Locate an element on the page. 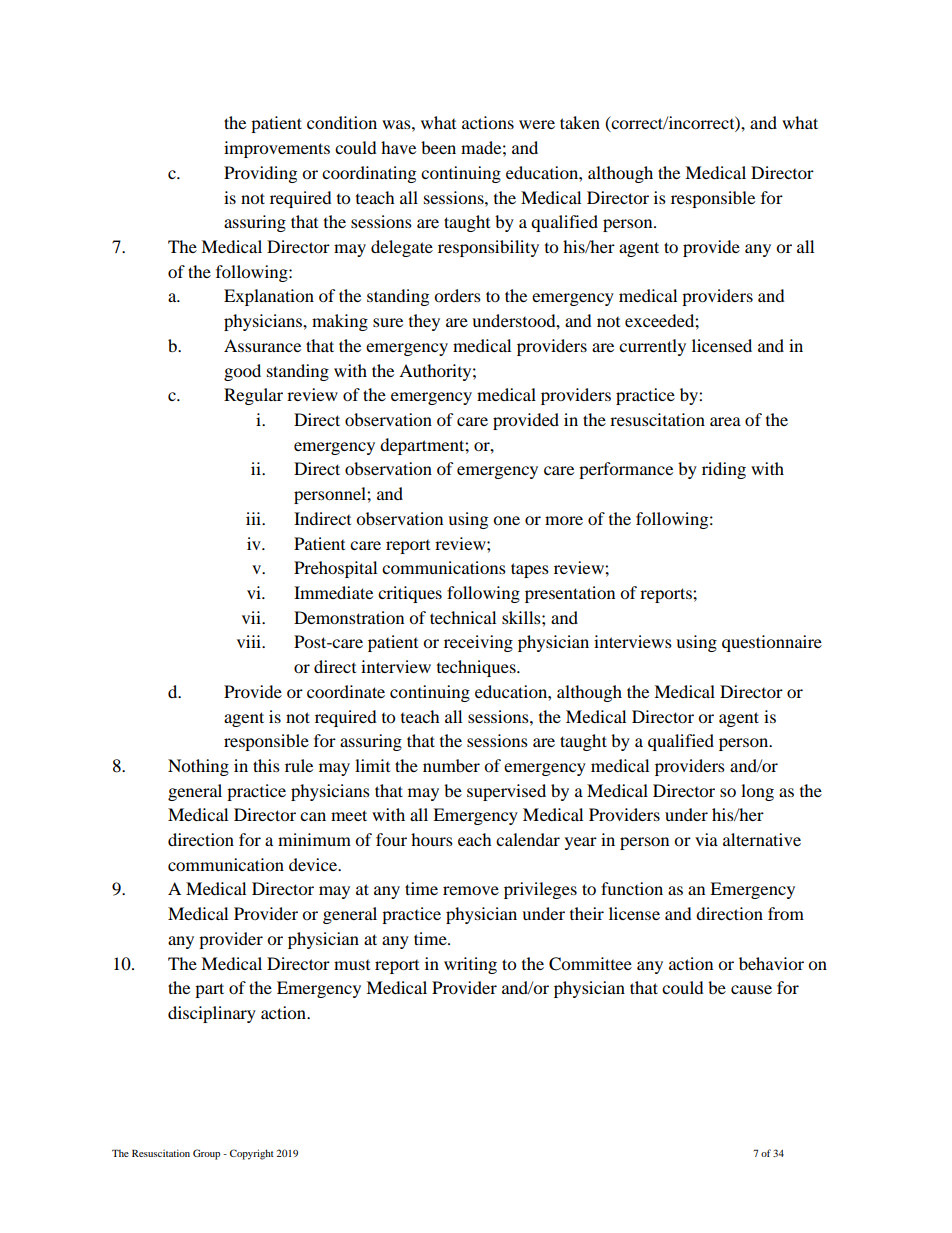 The width and height of the document is (952, 1233). area is located at coordinates (725, 421).
